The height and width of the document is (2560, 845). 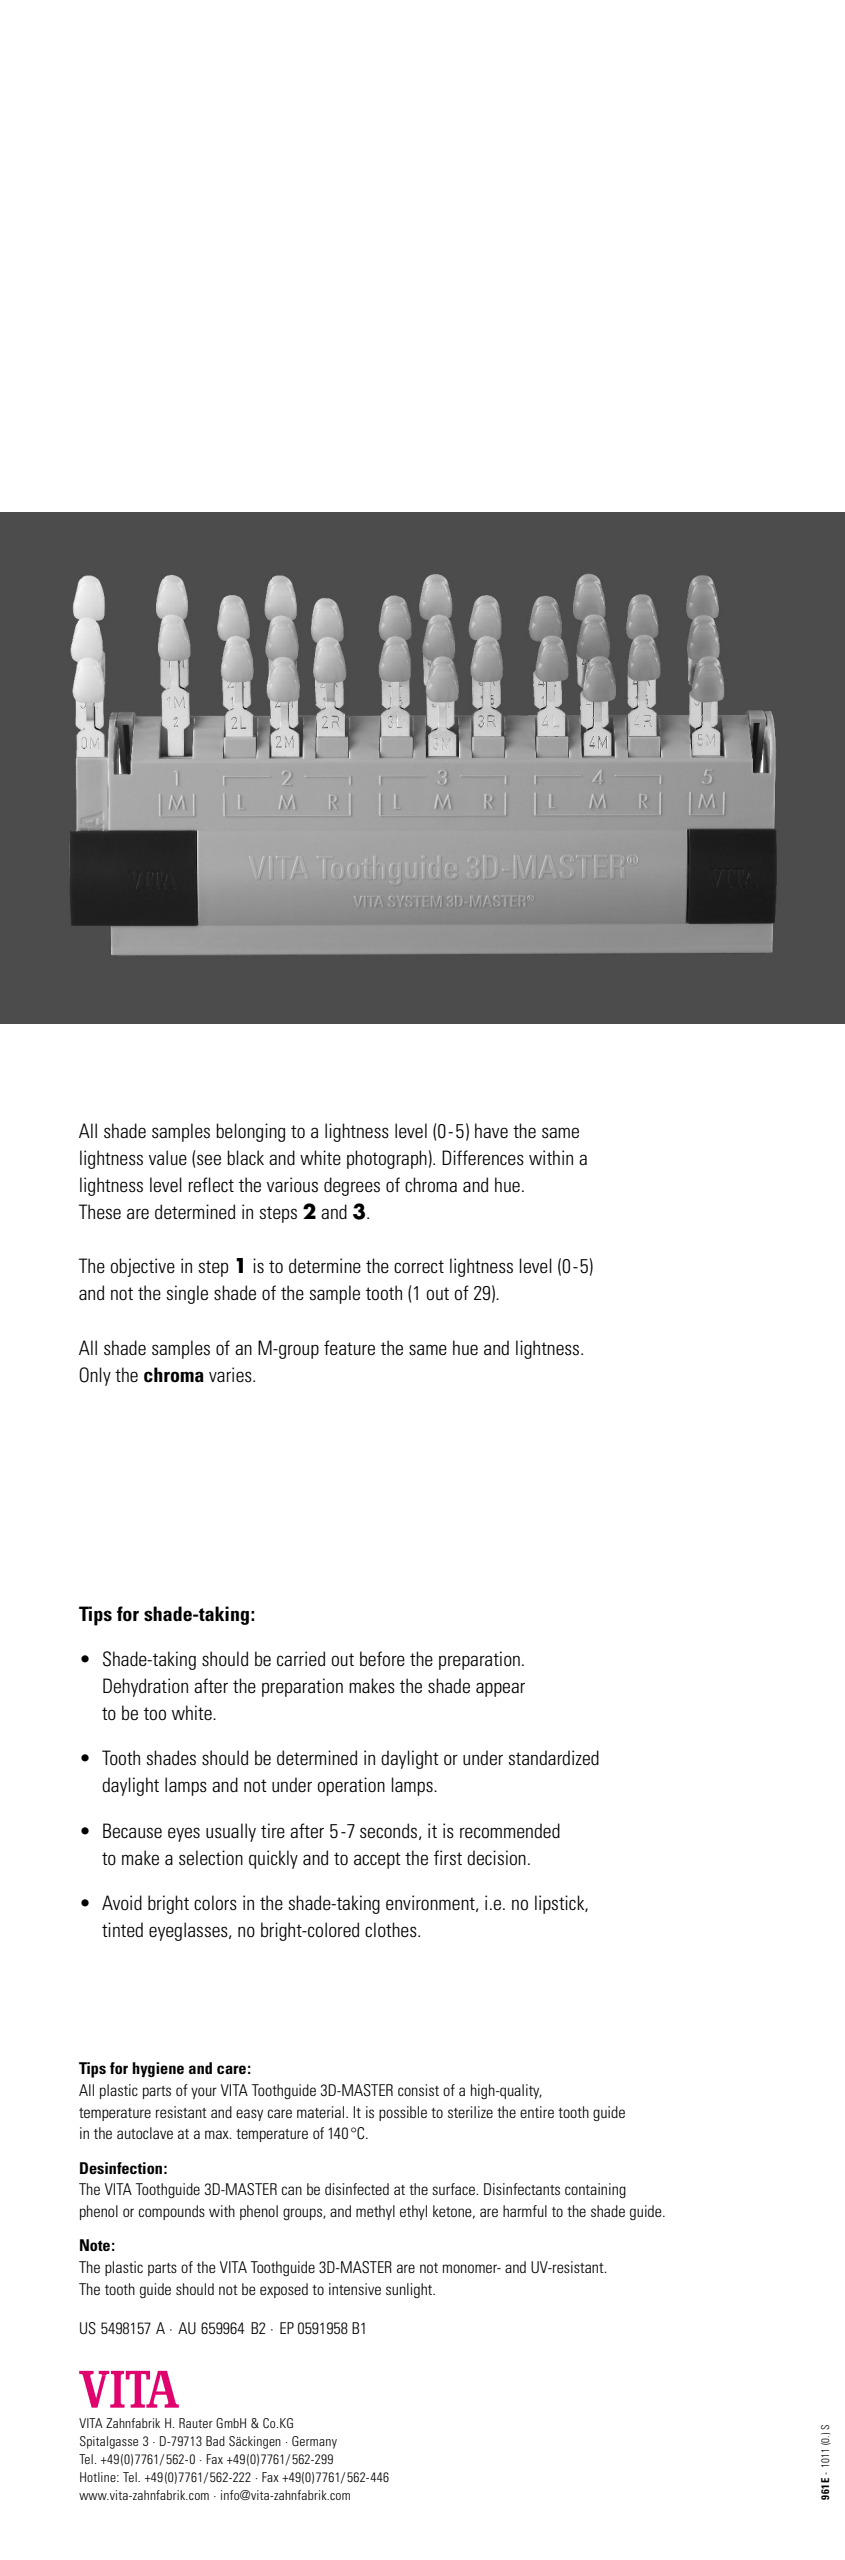 What do you see at coordinates (168, 1157) in the document?
I see `value` at bounding box center [168, 1157].
